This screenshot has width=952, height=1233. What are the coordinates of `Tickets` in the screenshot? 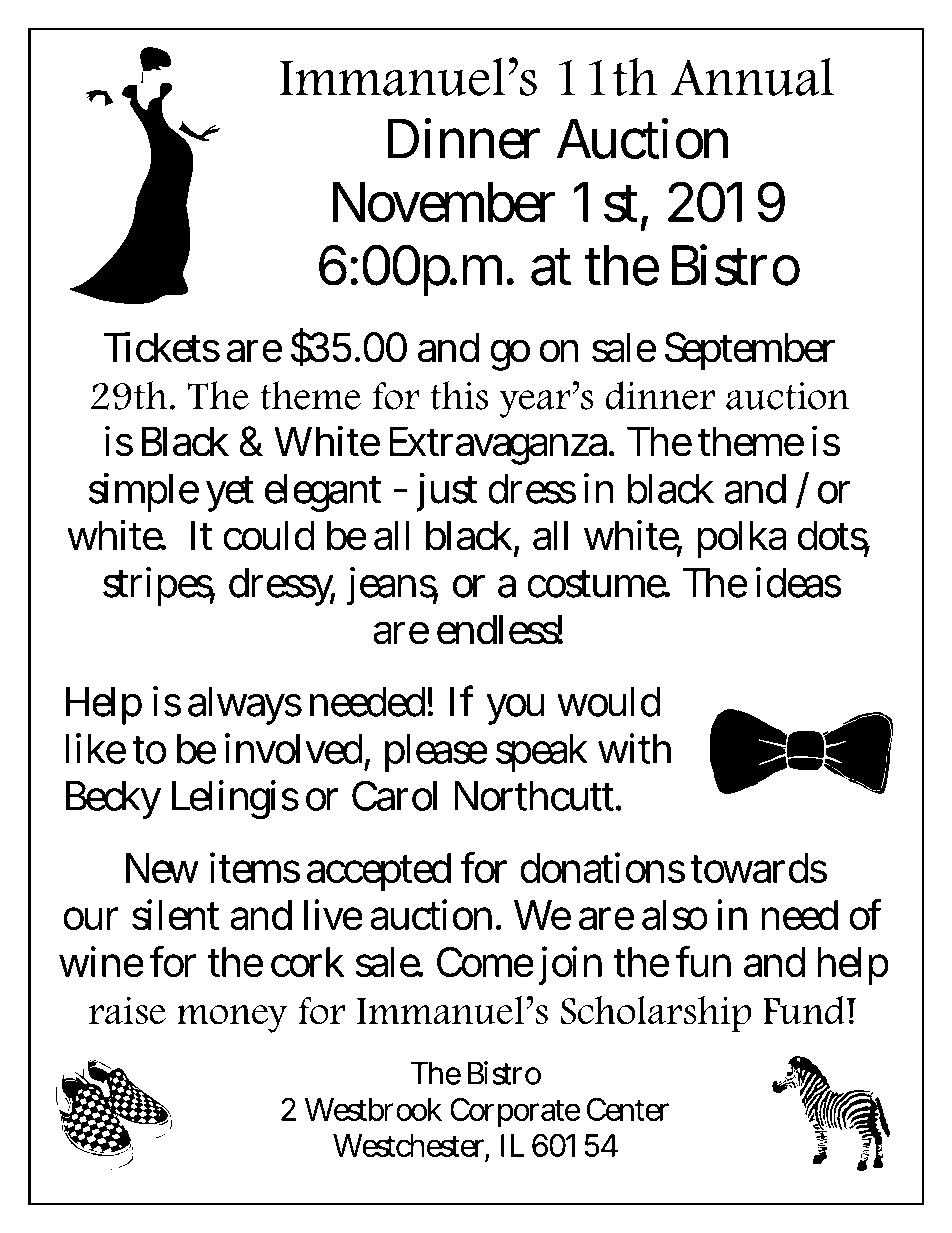 It's located at (162, 347).
